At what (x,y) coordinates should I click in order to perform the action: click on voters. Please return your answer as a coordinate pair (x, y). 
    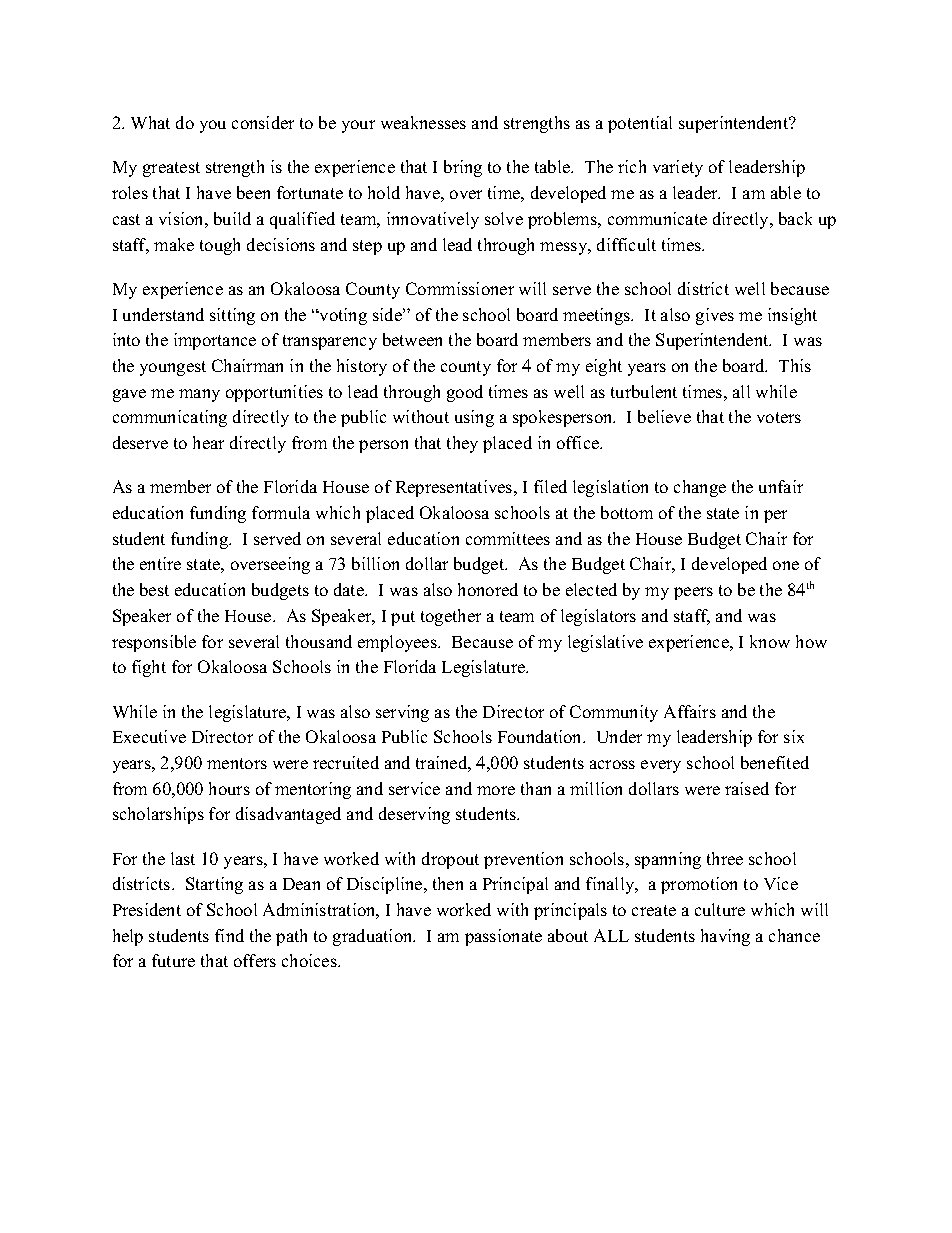
    Looking at the image, I should click on (779, 417).
